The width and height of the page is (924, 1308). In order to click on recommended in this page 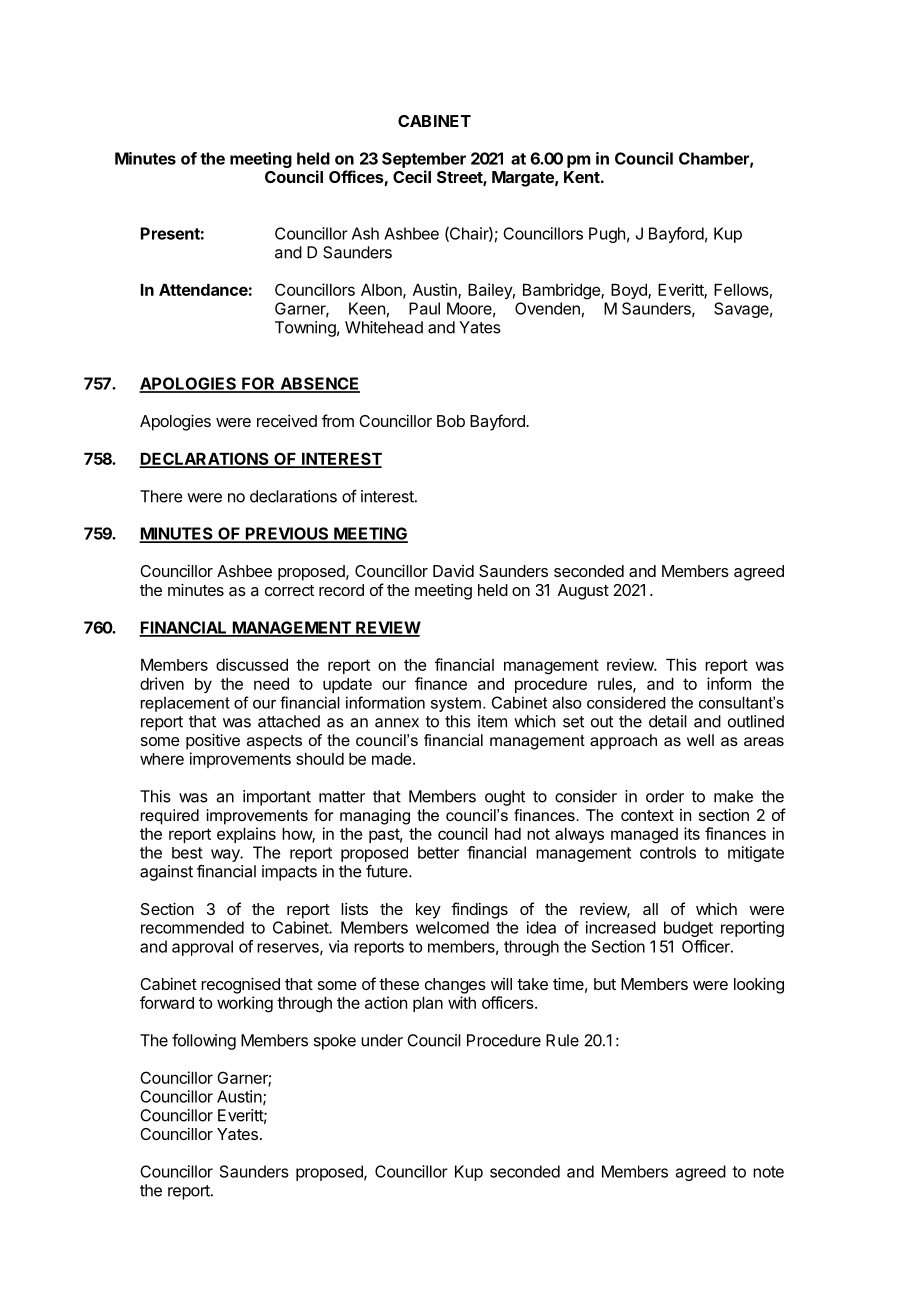, I will do `click(192, 927)`.
